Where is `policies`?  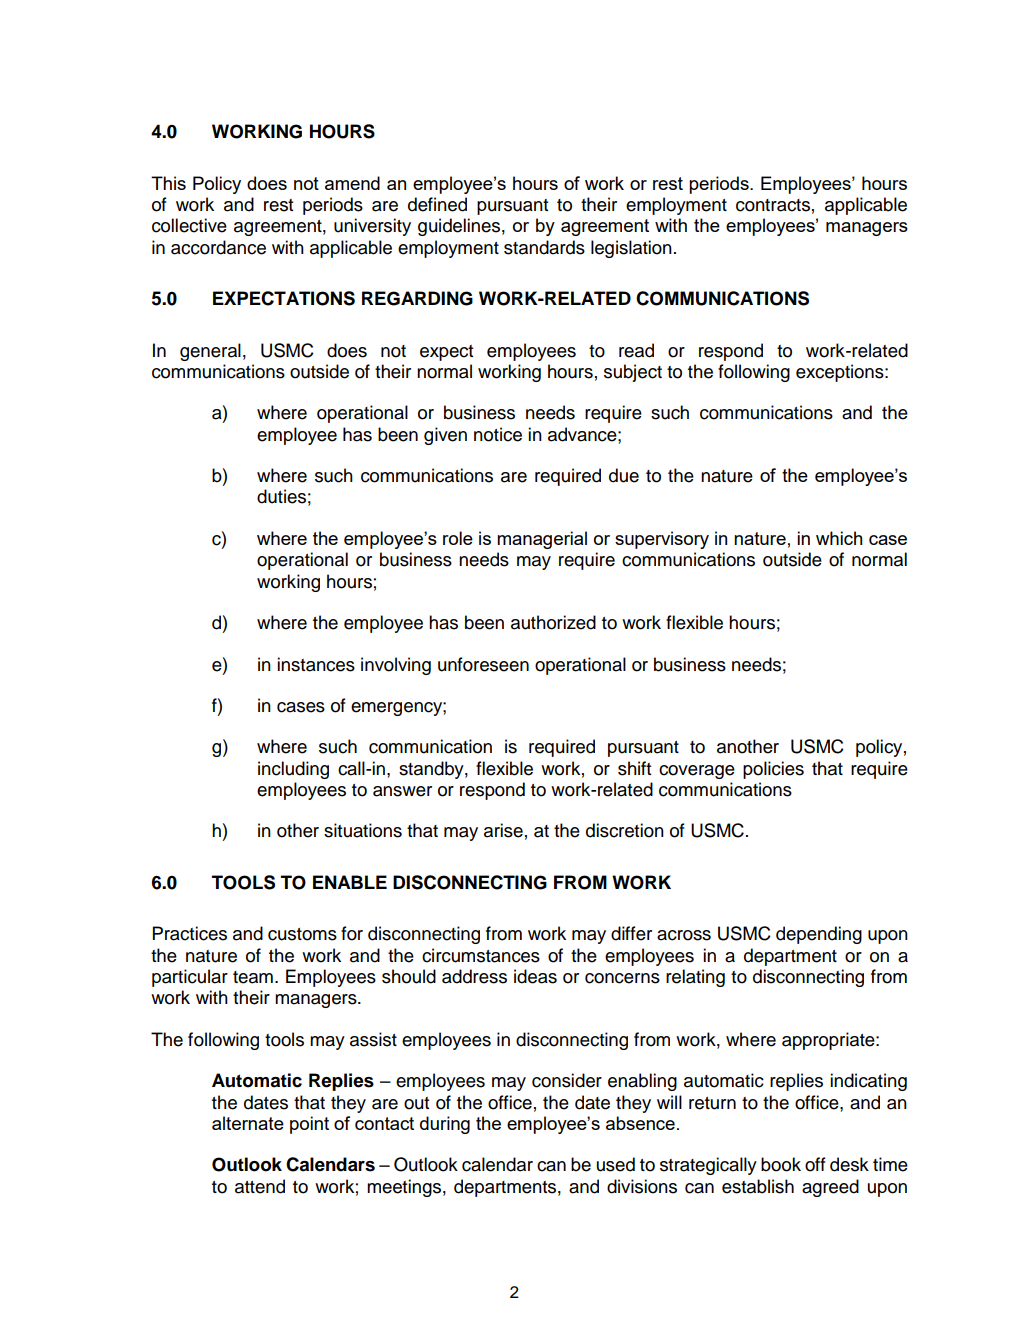 policies is located at coordinates (773, 770).
